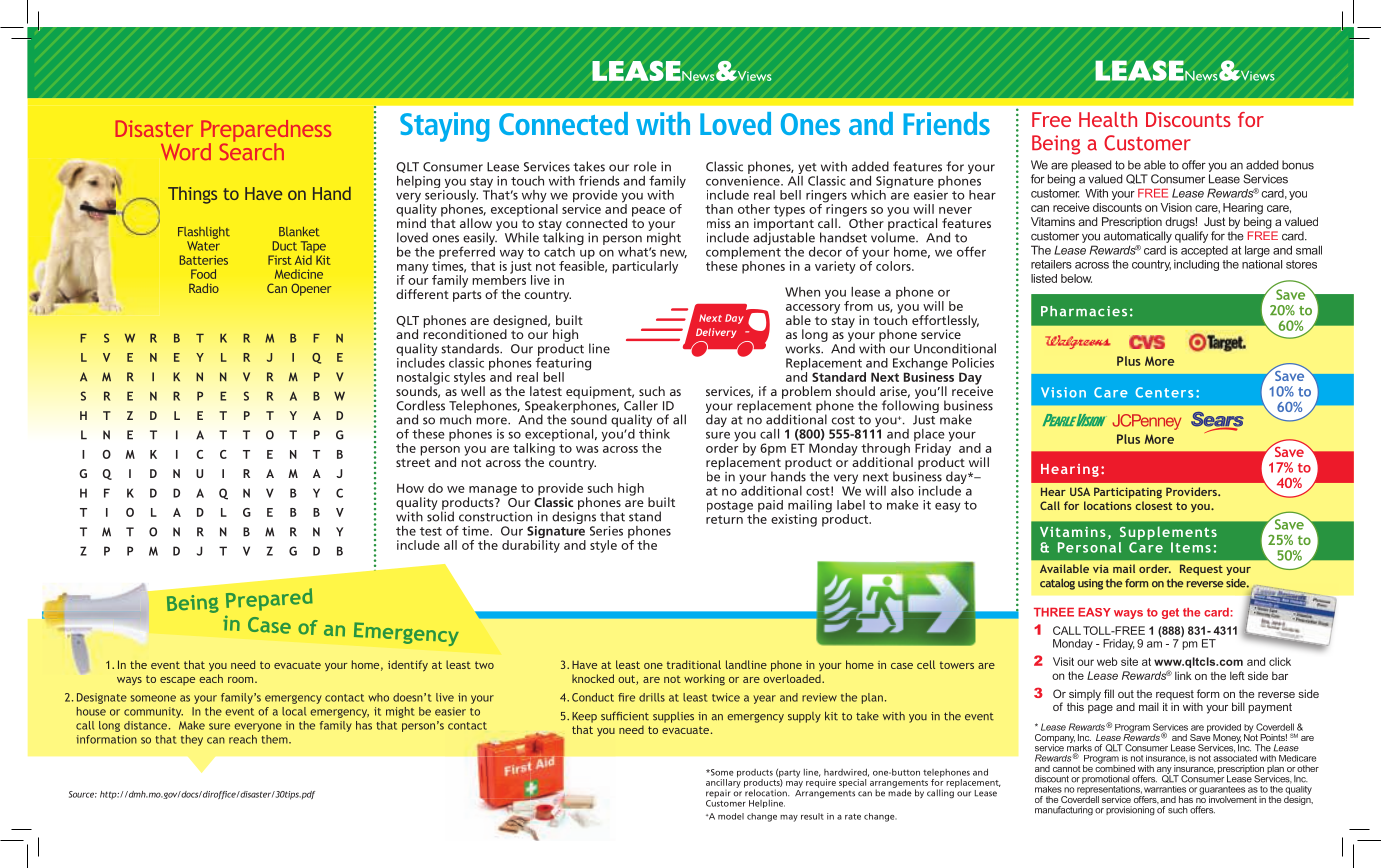 The height and width of the page is (868, 1381). Describe the element at coordinates (252, 150) in the page. I see `Search` at that location.
